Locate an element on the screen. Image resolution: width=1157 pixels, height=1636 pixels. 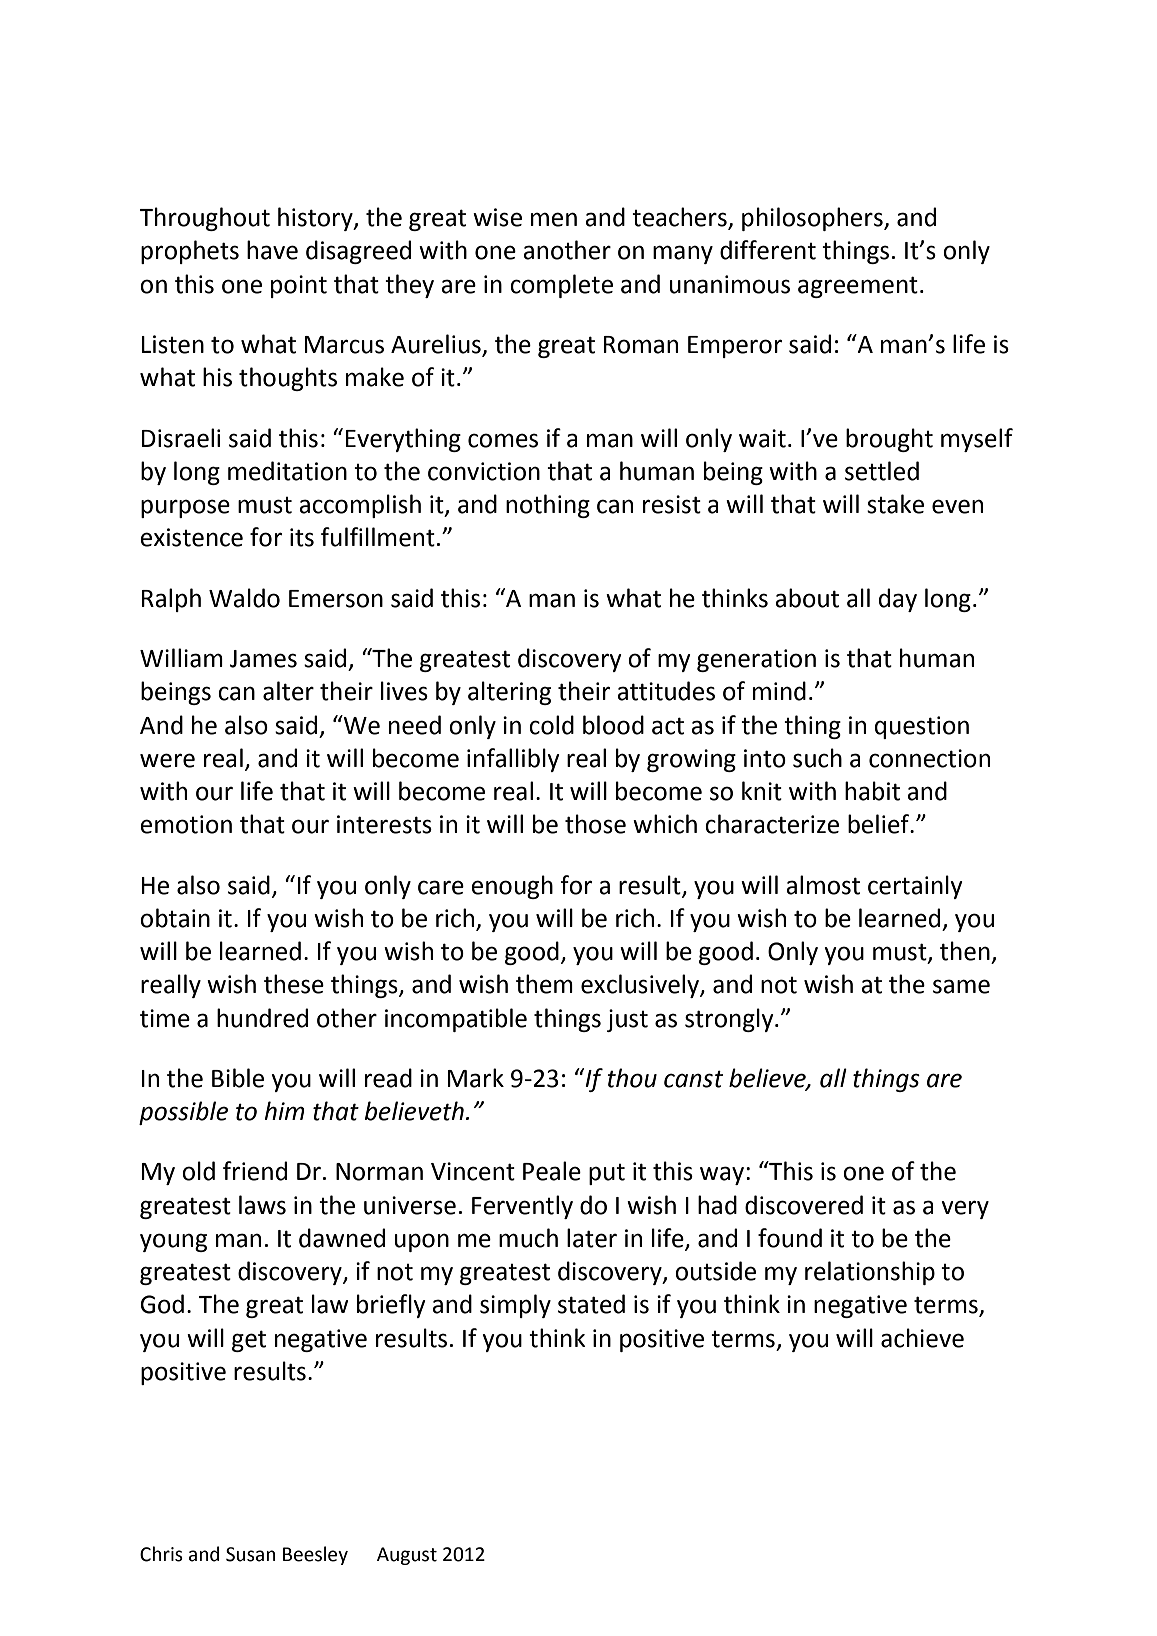
agreement is located at coordinates (858, 287).
